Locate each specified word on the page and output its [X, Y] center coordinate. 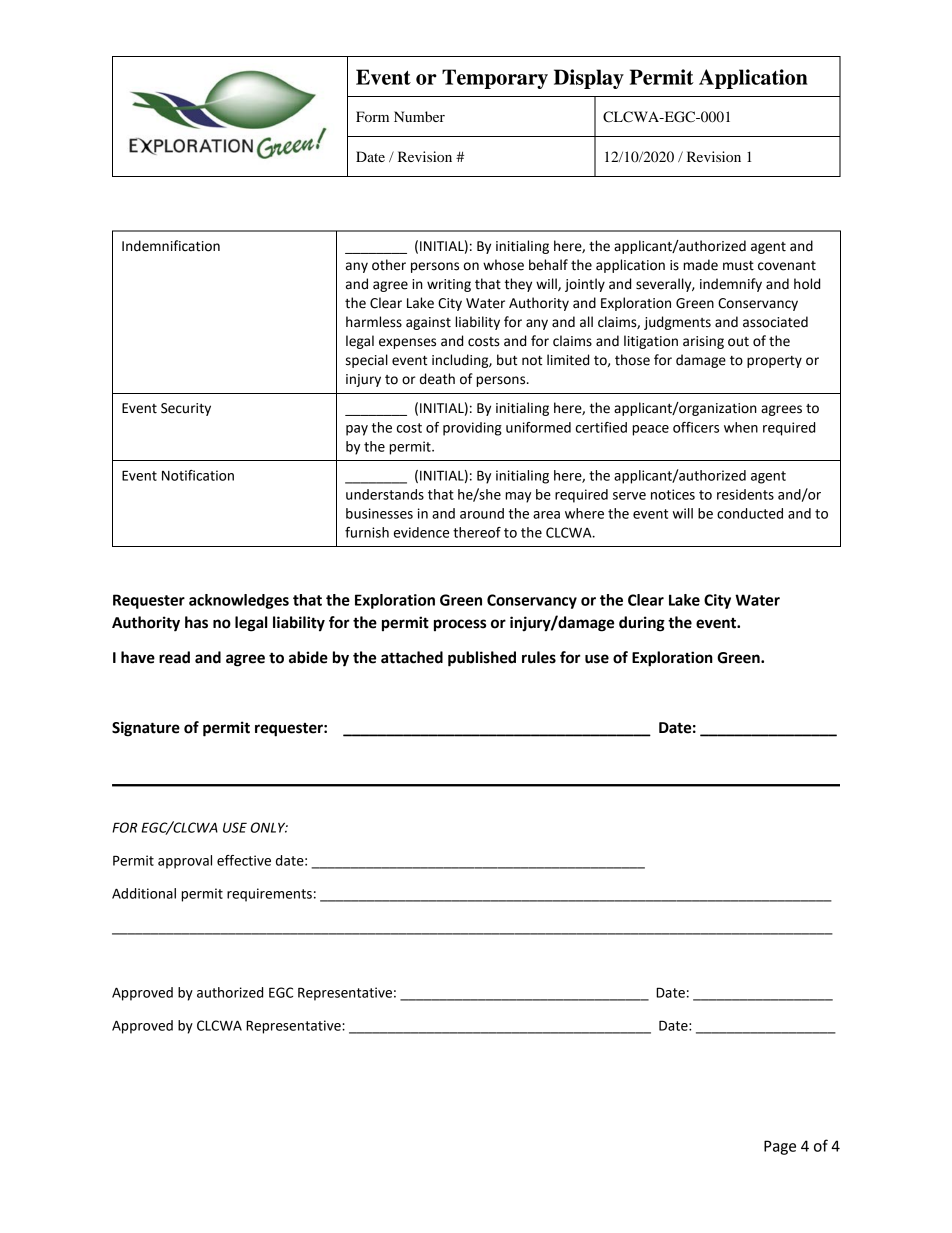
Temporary [495, 79]
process [460, 625]
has [196, 622]
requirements [269, 895]
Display [589, 79]
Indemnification [171, 246]
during [642, 624]
